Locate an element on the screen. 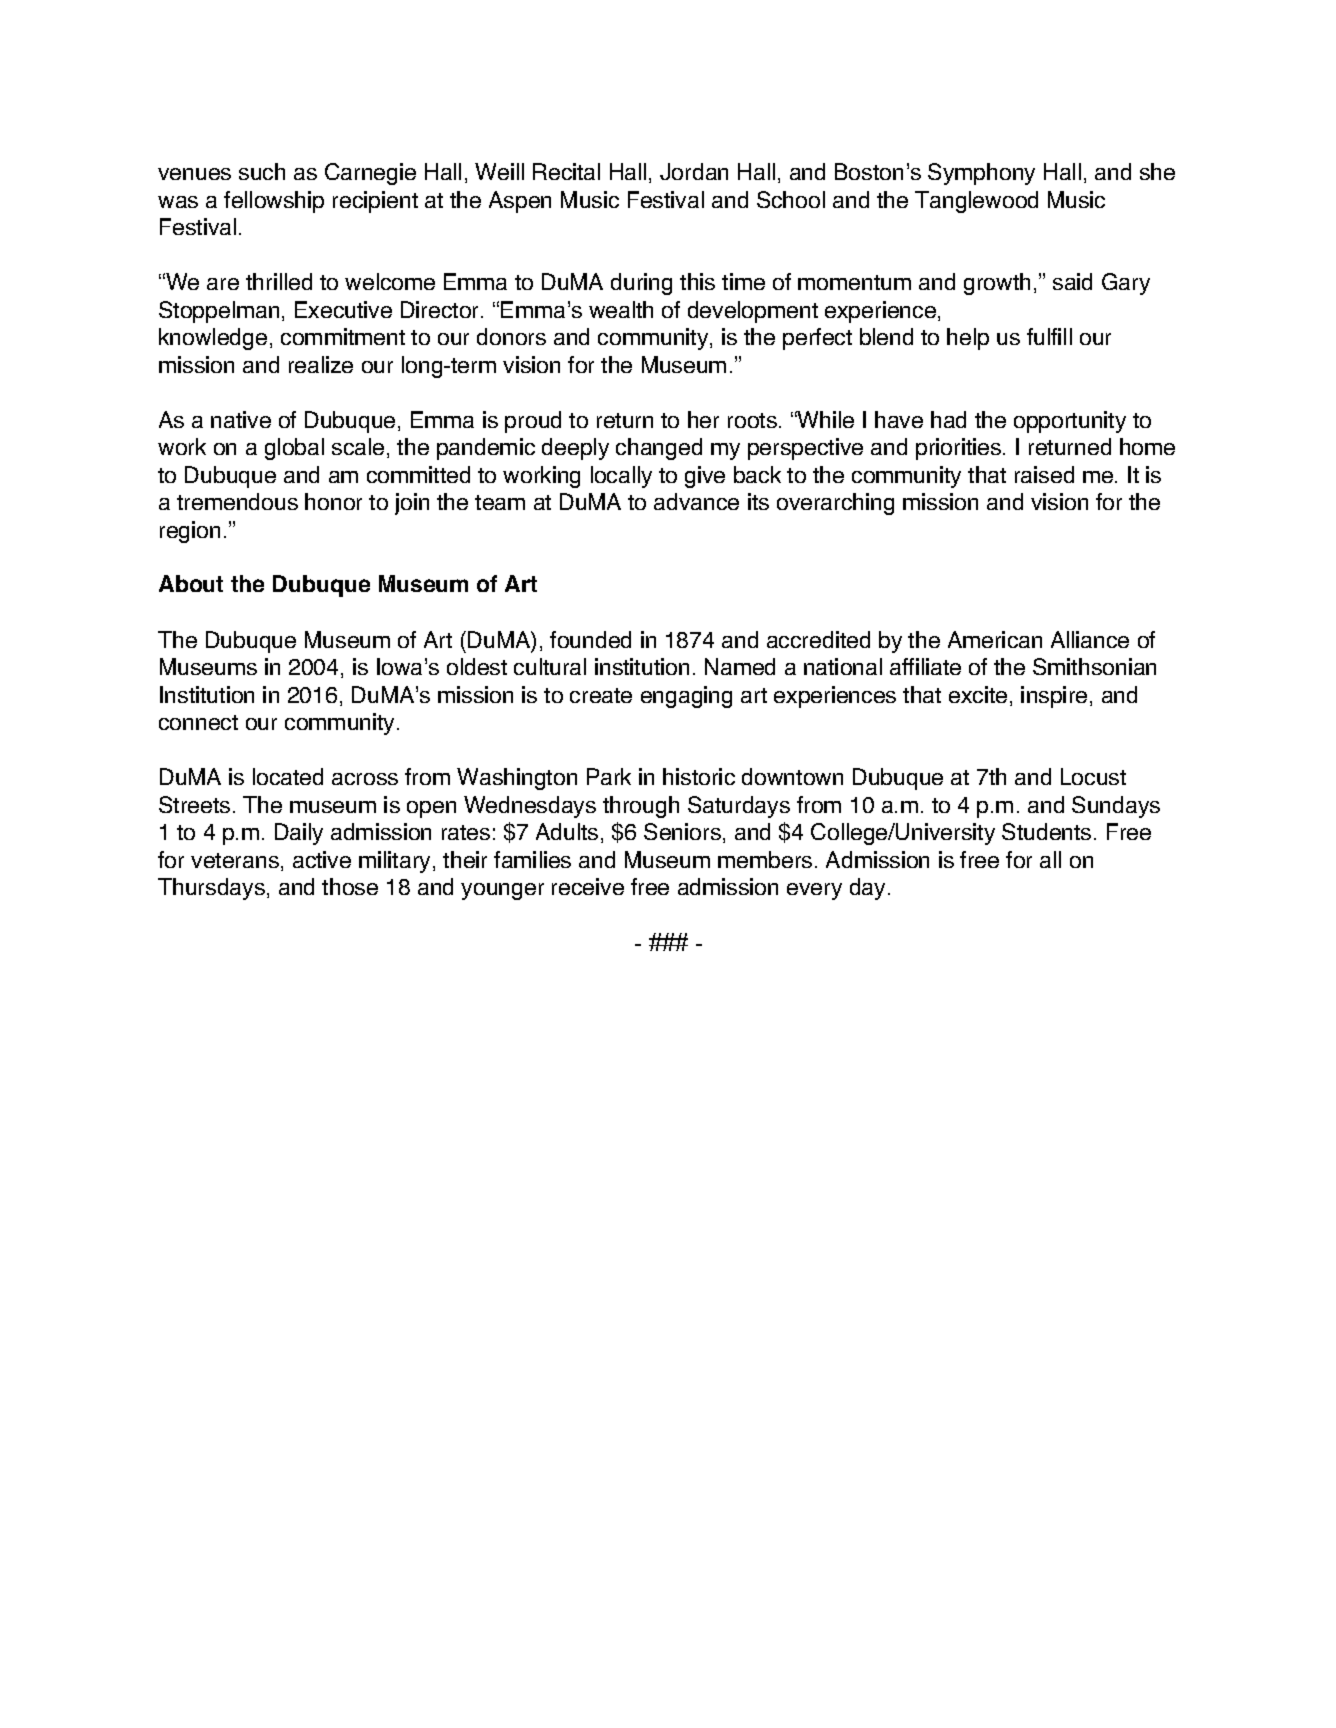  advance is located at coordinates (696, 501).
